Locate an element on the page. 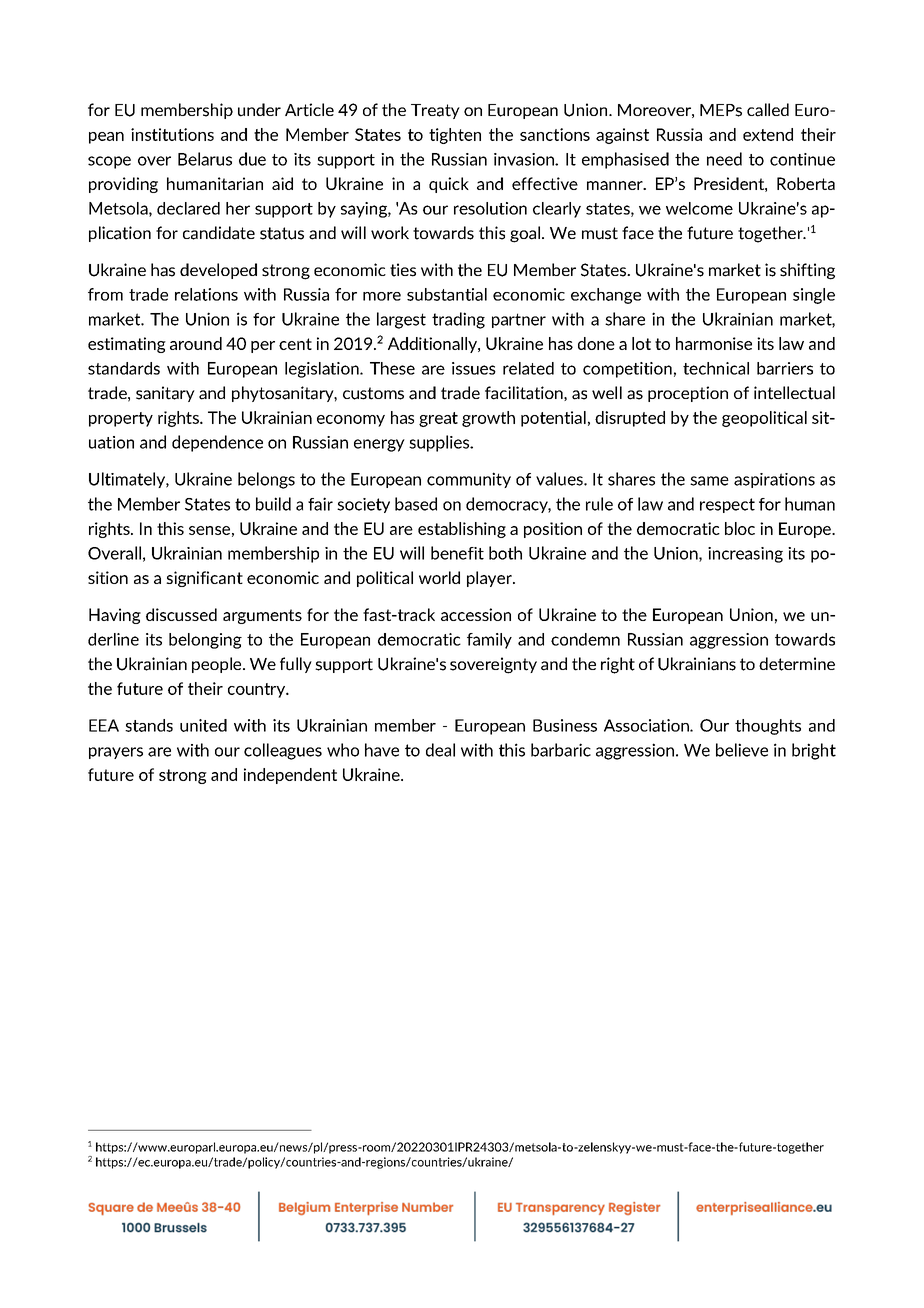 The width and height of the document is (924, 1308). increasing is located at coordinates (745, 555).
